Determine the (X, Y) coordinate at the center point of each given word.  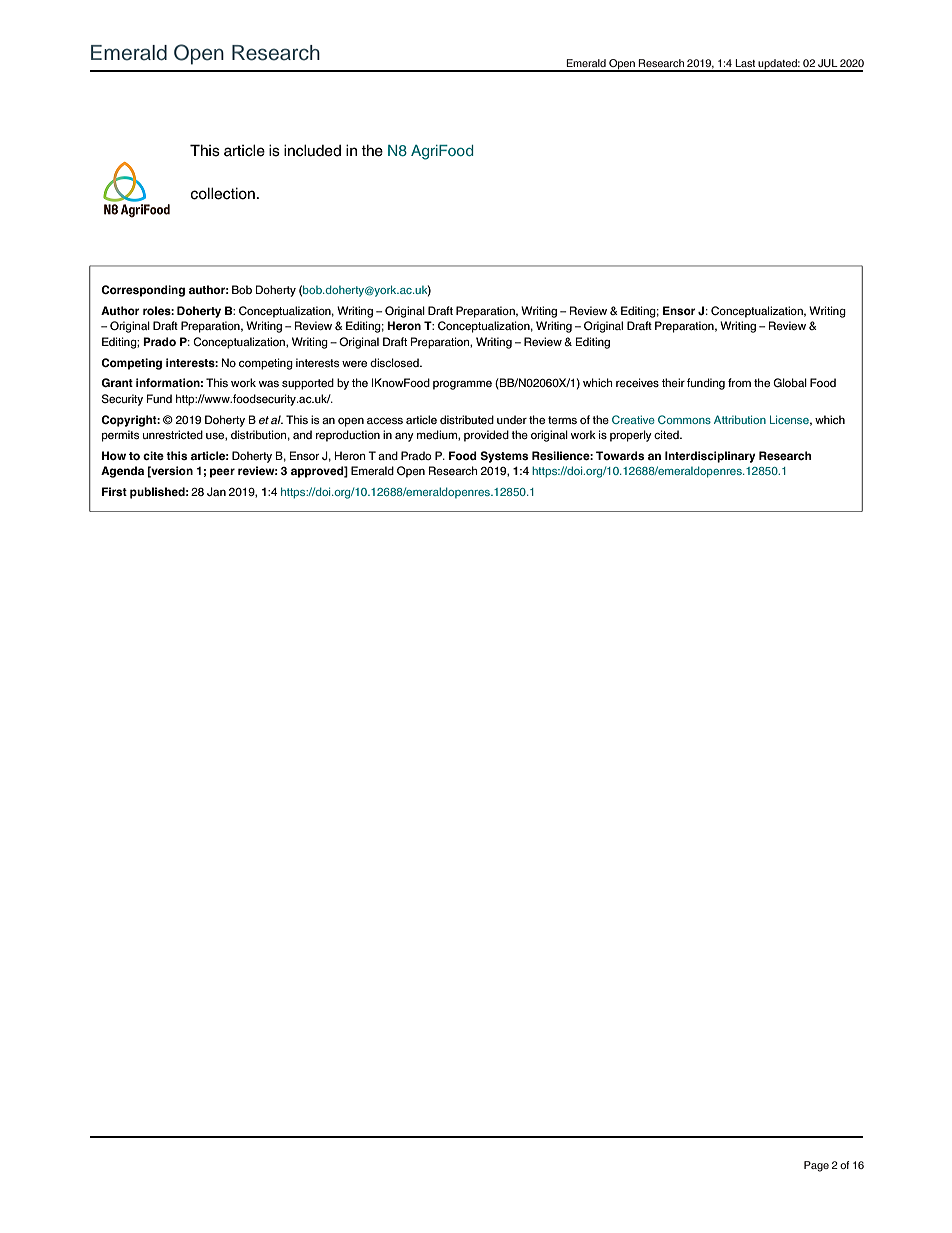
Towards (620, 455)
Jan (216, 491)
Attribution (740, 419)
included (312, 150)
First (114, 491)
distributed (467, 419)
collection (222, 193)
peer (222, 473)
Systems (504, 457)
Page (816, 1166)
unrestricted (173, 434)
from (739, 382)
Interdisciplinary (710, 457)
